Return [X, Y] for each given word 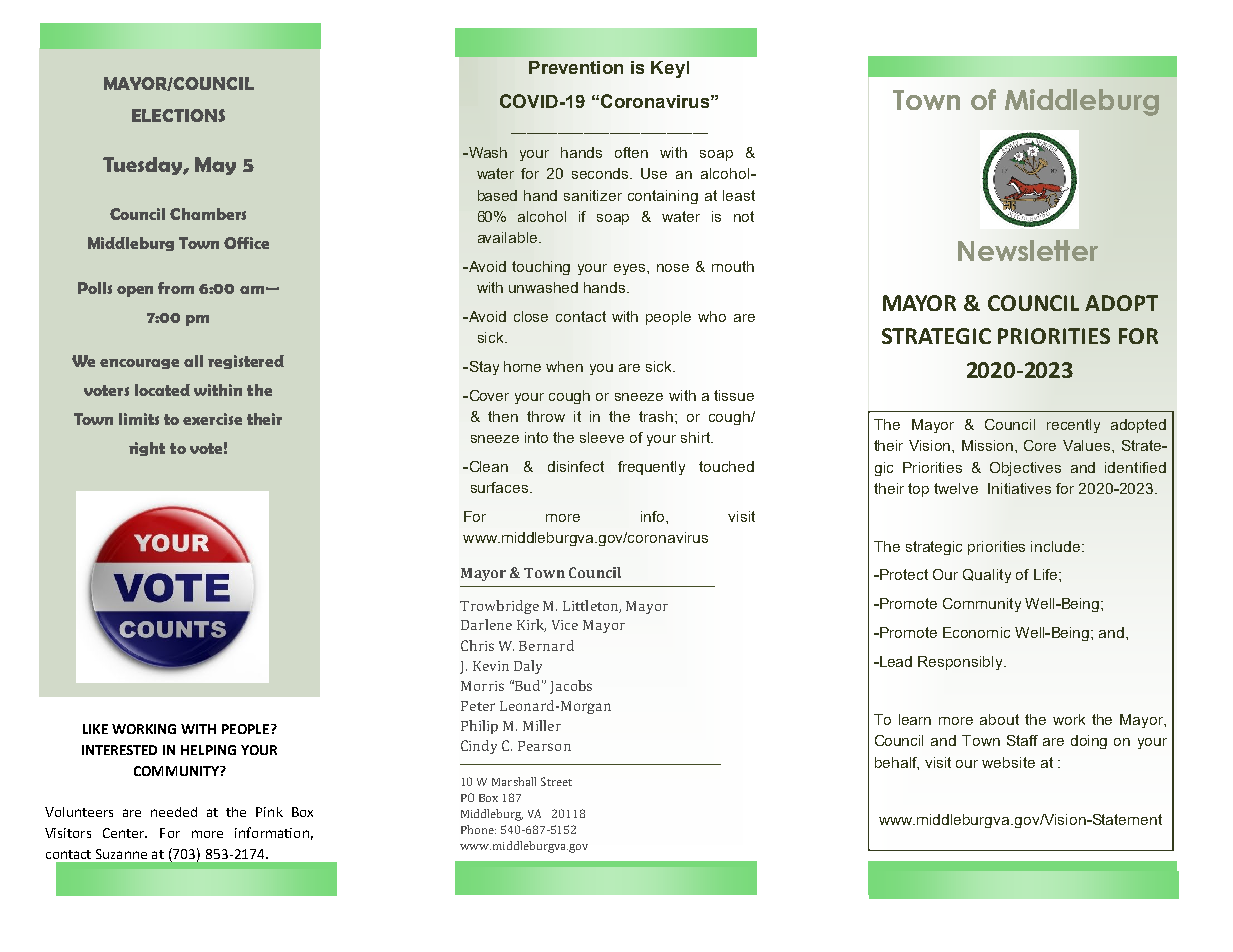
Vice [565, 625]
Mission [989, 445]
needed [174, 812]
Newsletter [1028, 250]
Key [668, 69]
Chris [477, 645]
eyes [631, 269]
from [176, 288]
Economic [976, 632]
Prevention [576, 67]
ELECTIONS [178, 115]
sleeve [602, 437]
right [147, 449]
